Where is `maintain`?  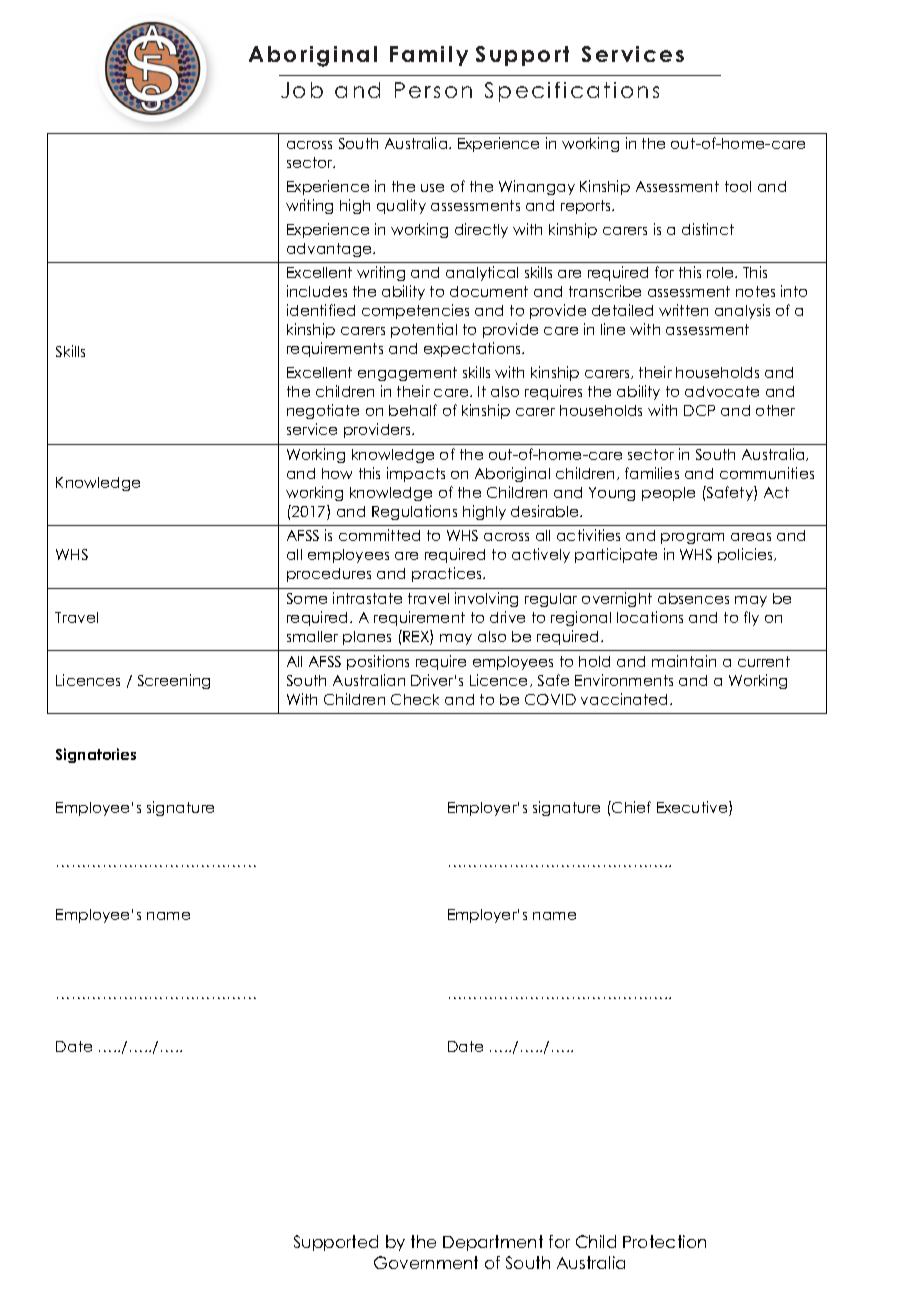
maintain is located at coordinates (684, 661).
